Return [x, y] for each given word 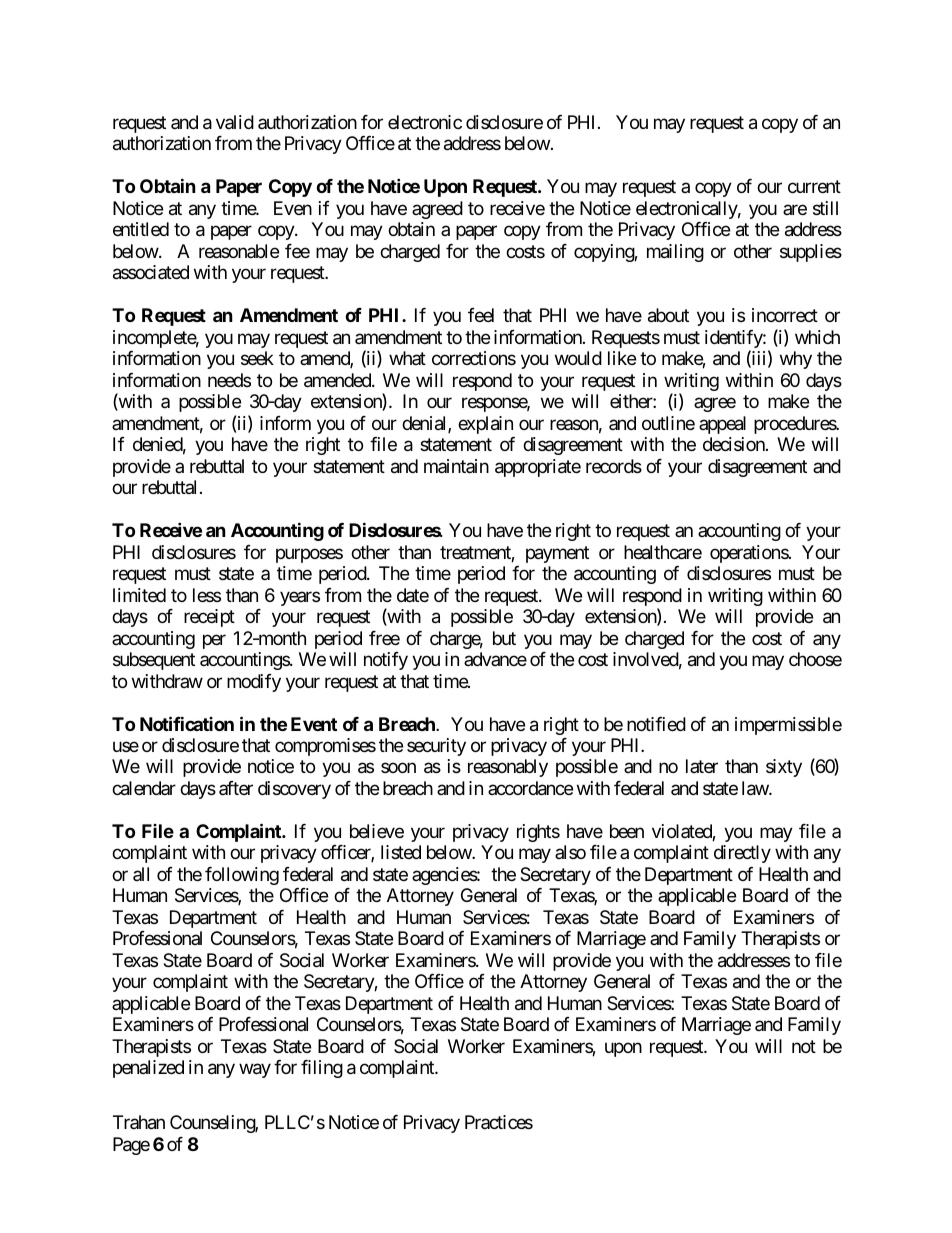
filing [322, 1069]
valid [235, 122]
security [436, 747]
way [255, 1071]
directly [742, 854]
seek [257, 358]
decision [735, 444]
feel [481, 315]
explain [485, 425]
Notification [187, 723]
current [814, 187]
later [702, 766]
